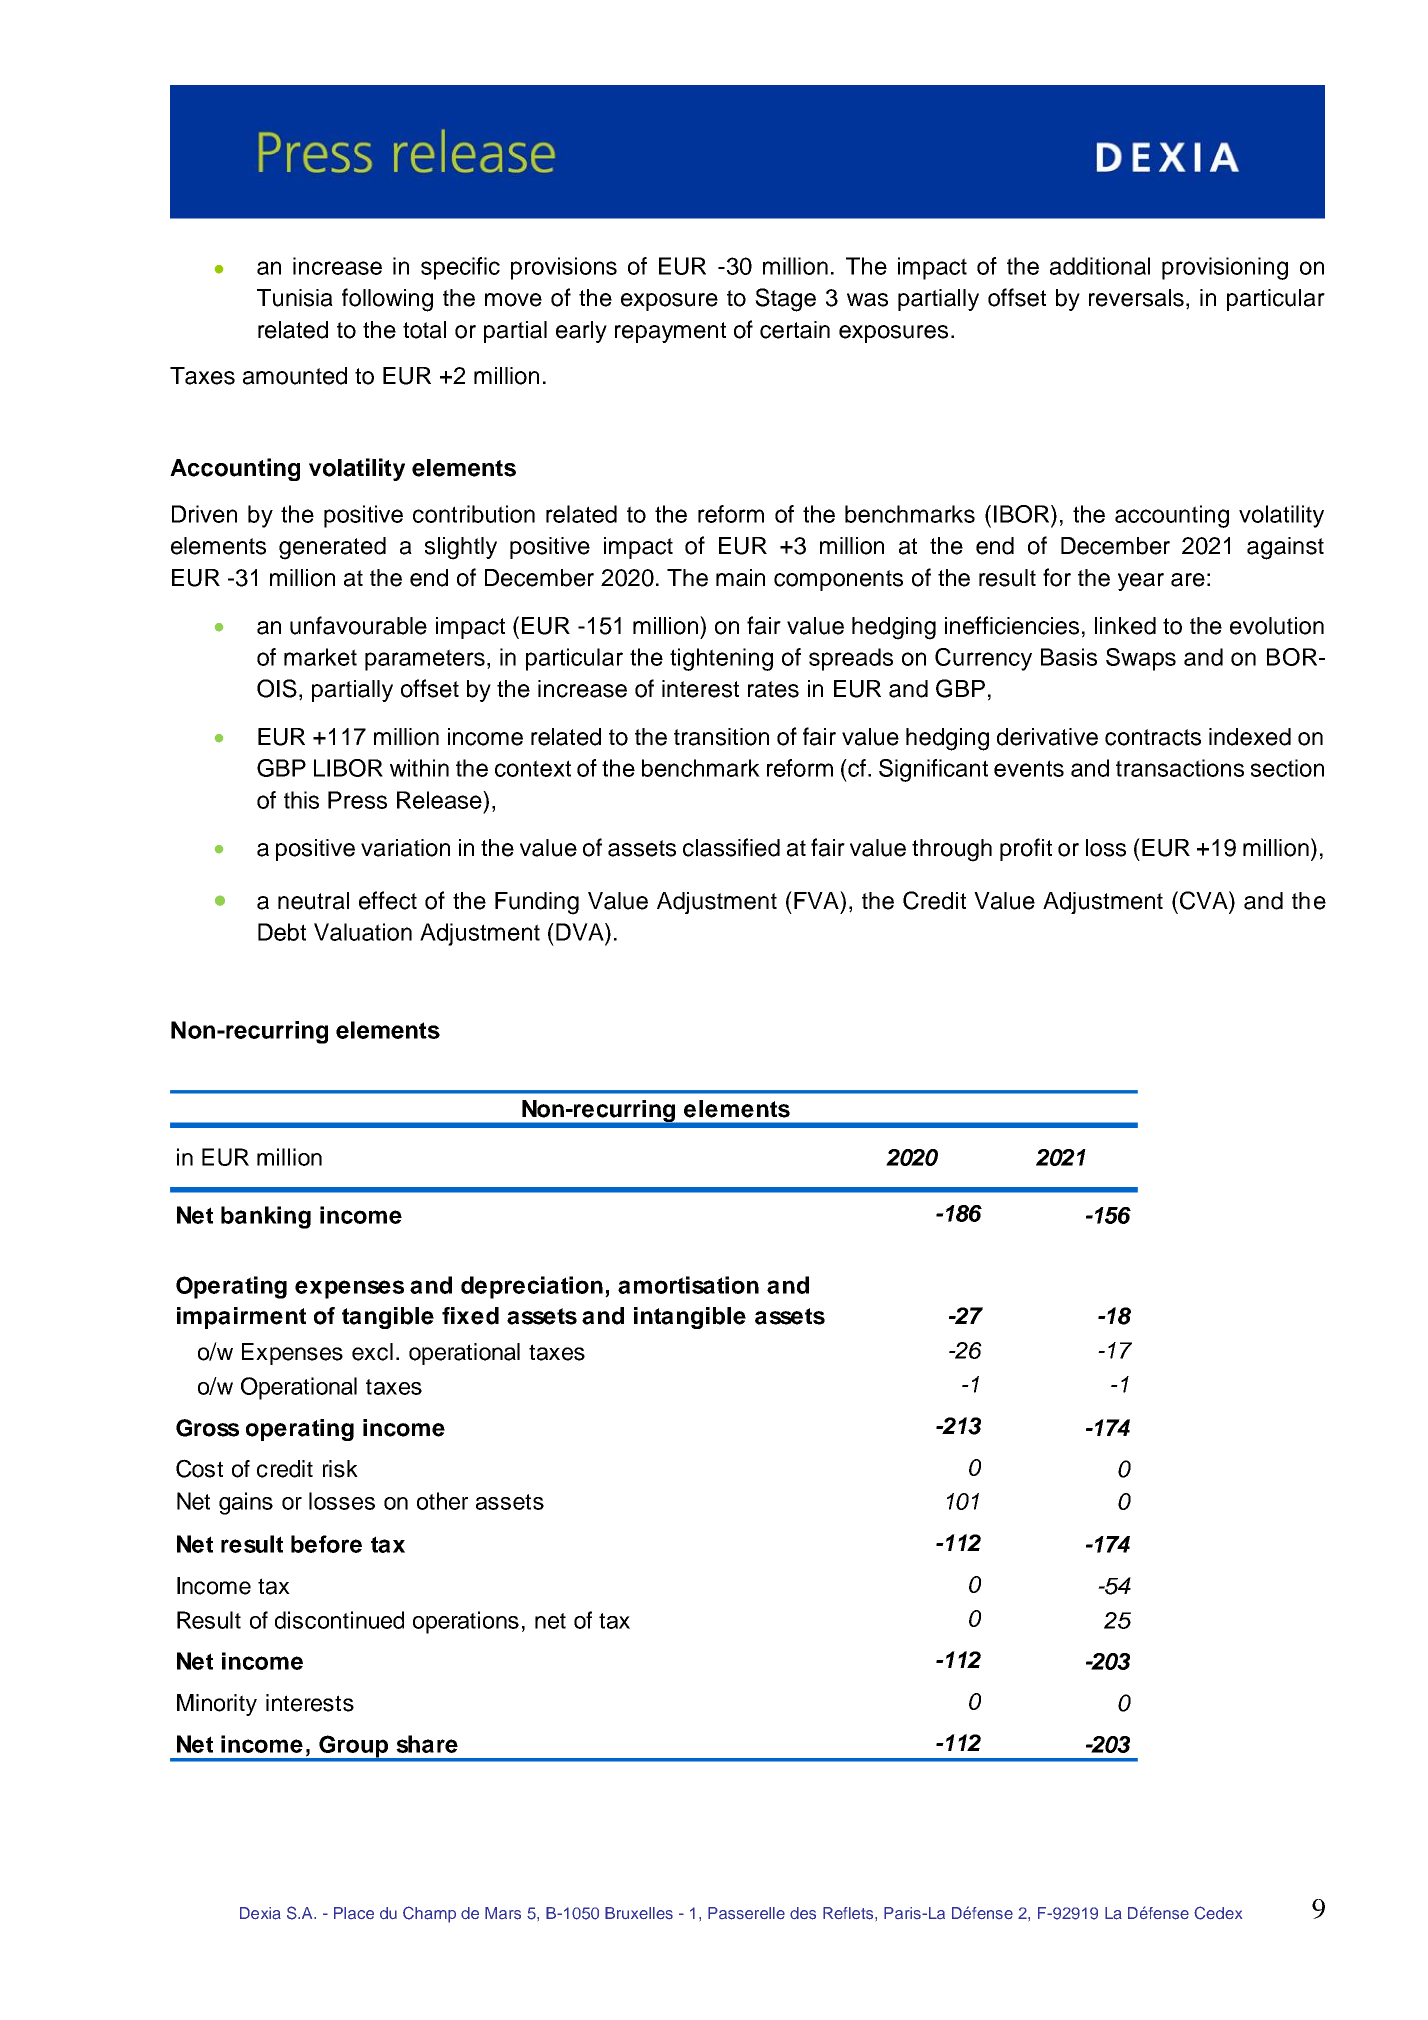  I want to click on Stage, so click(785, 300).
